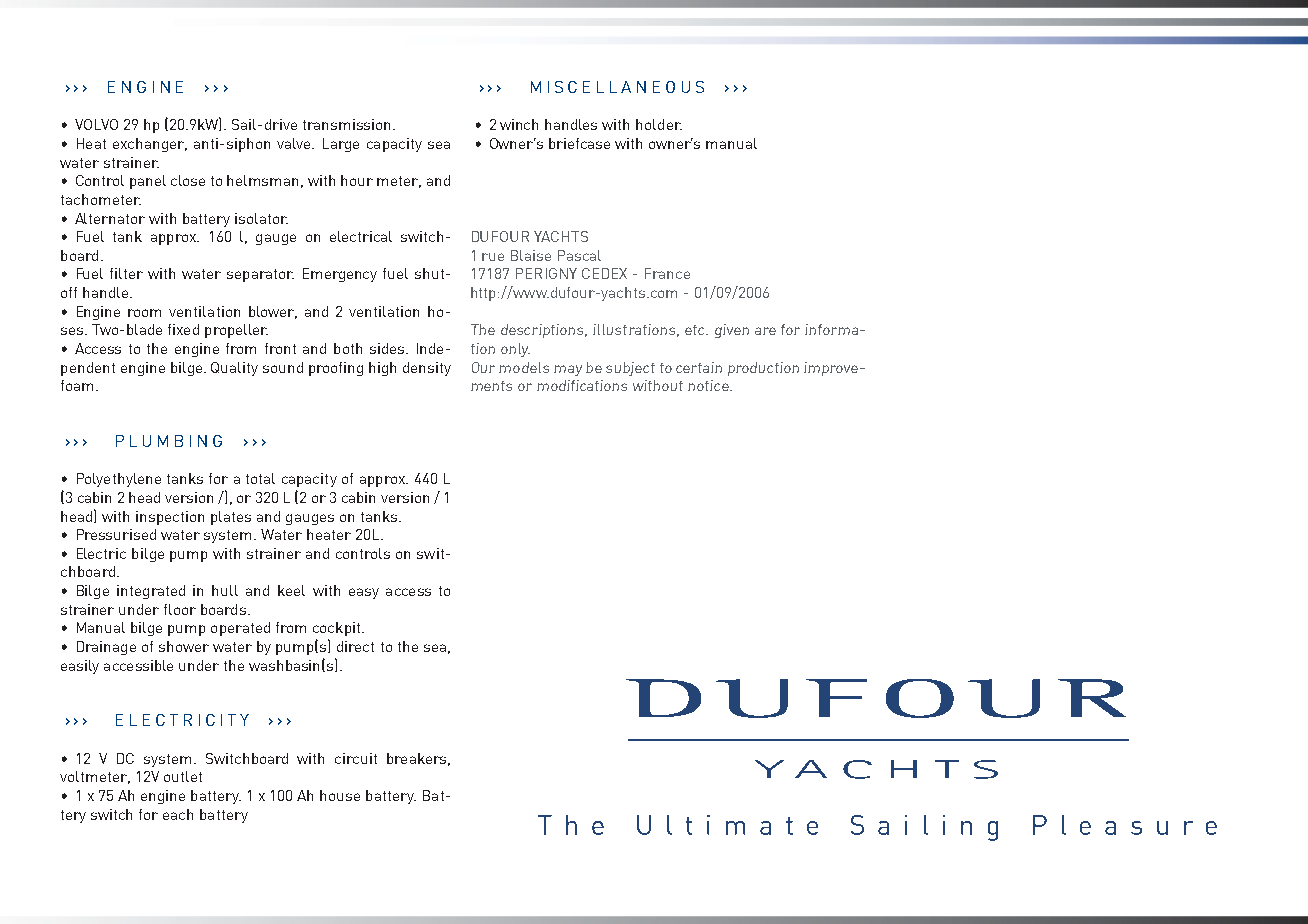 The image size is (1308, 924). I want to click on MISCELLANEOUS, so click(617, 87).
